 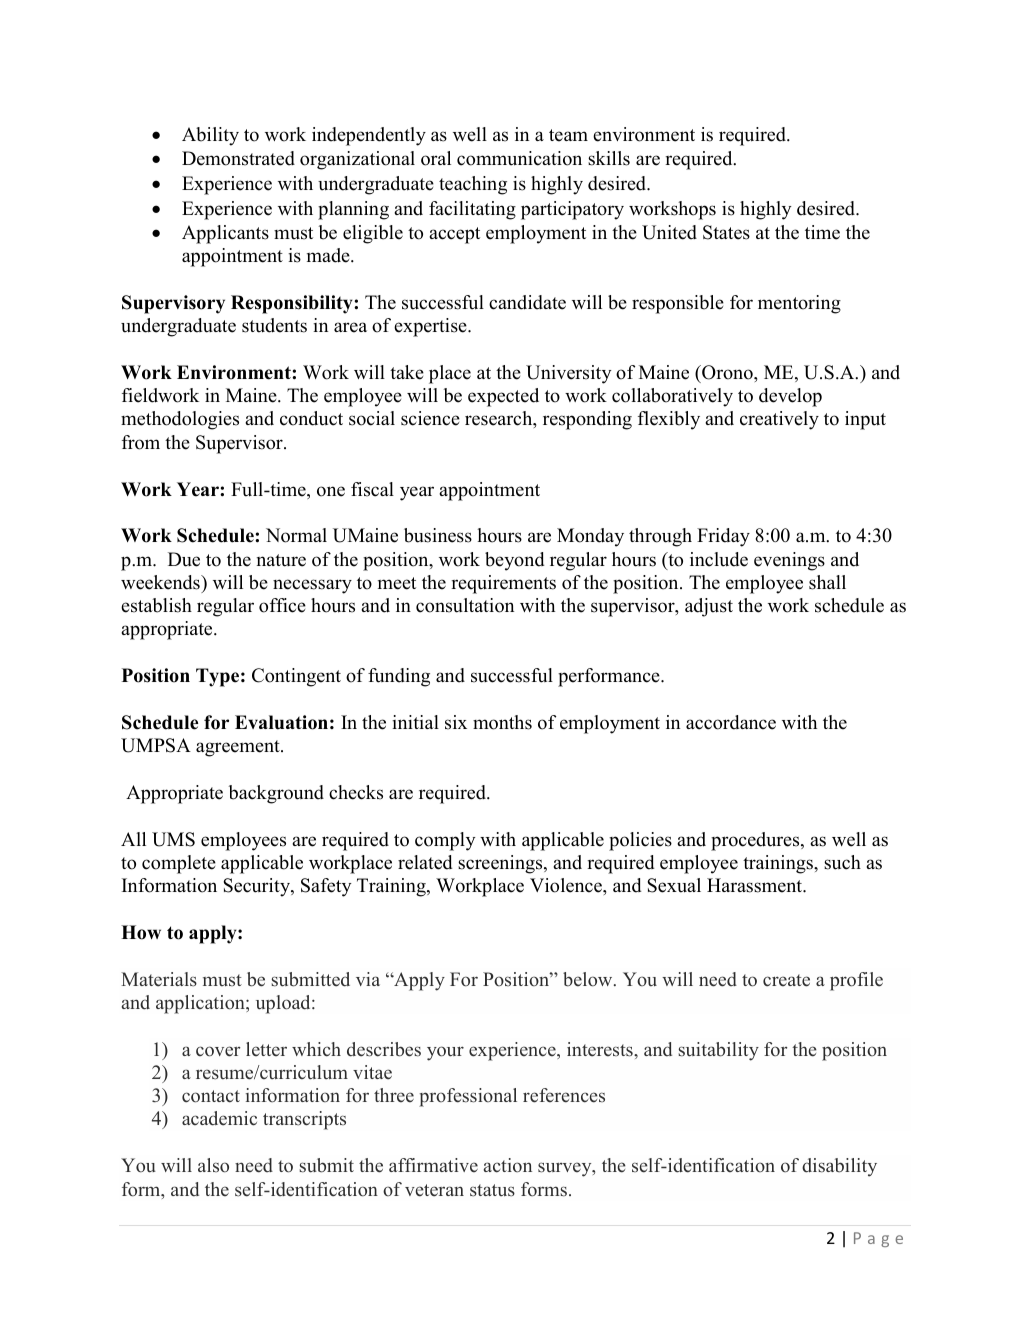 I want to click on communication, so click(x=519, y=158).
